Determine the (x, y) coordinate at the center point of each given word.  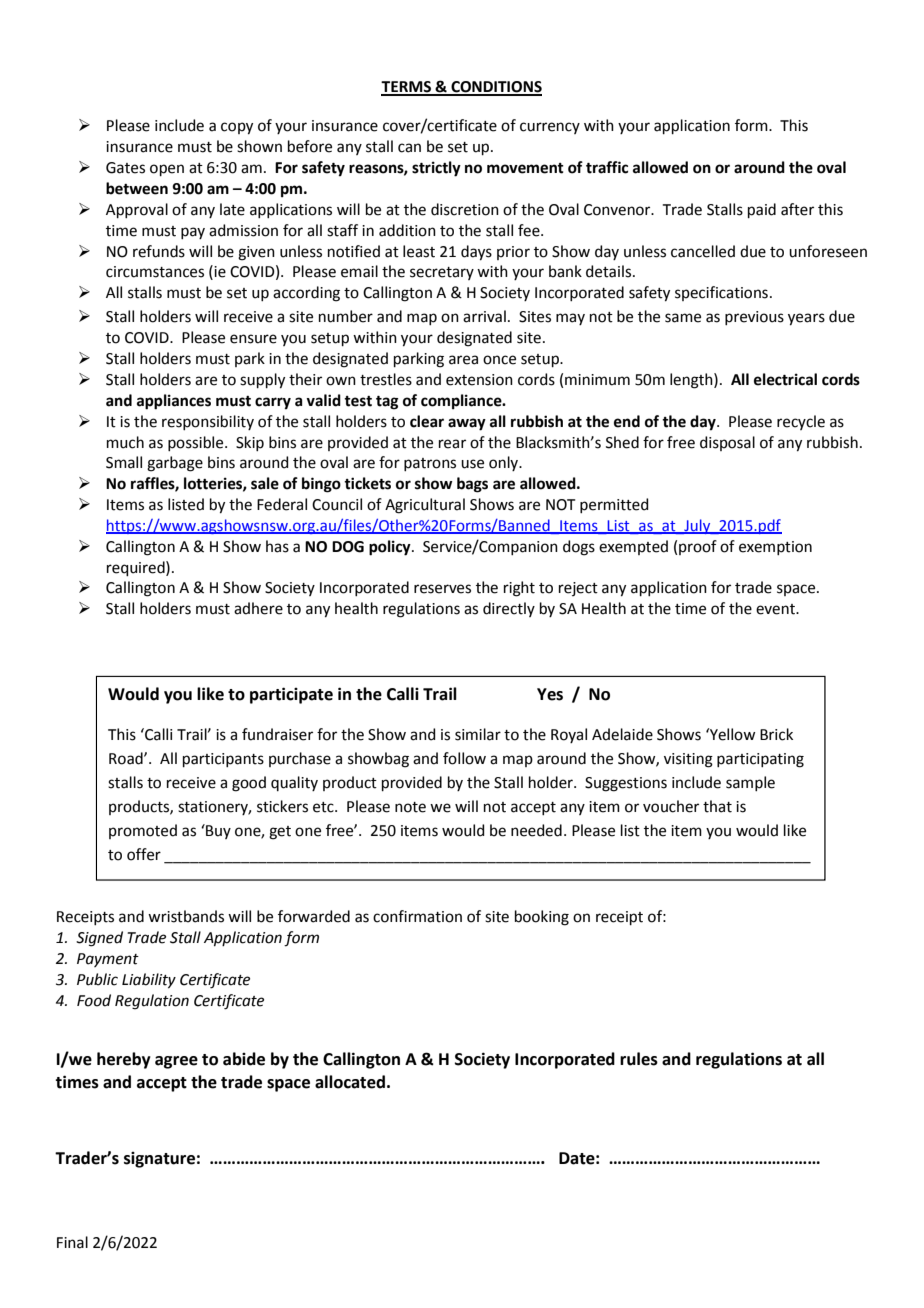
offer (144, 854)
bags (472, 485)
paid (762, 210)
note (410, 807)
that (717, 806)
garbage (175, 464)
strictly (436, 169)
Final (72, 1242)
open (167, 170)
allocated (350, 1082)
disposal (727, 443)
